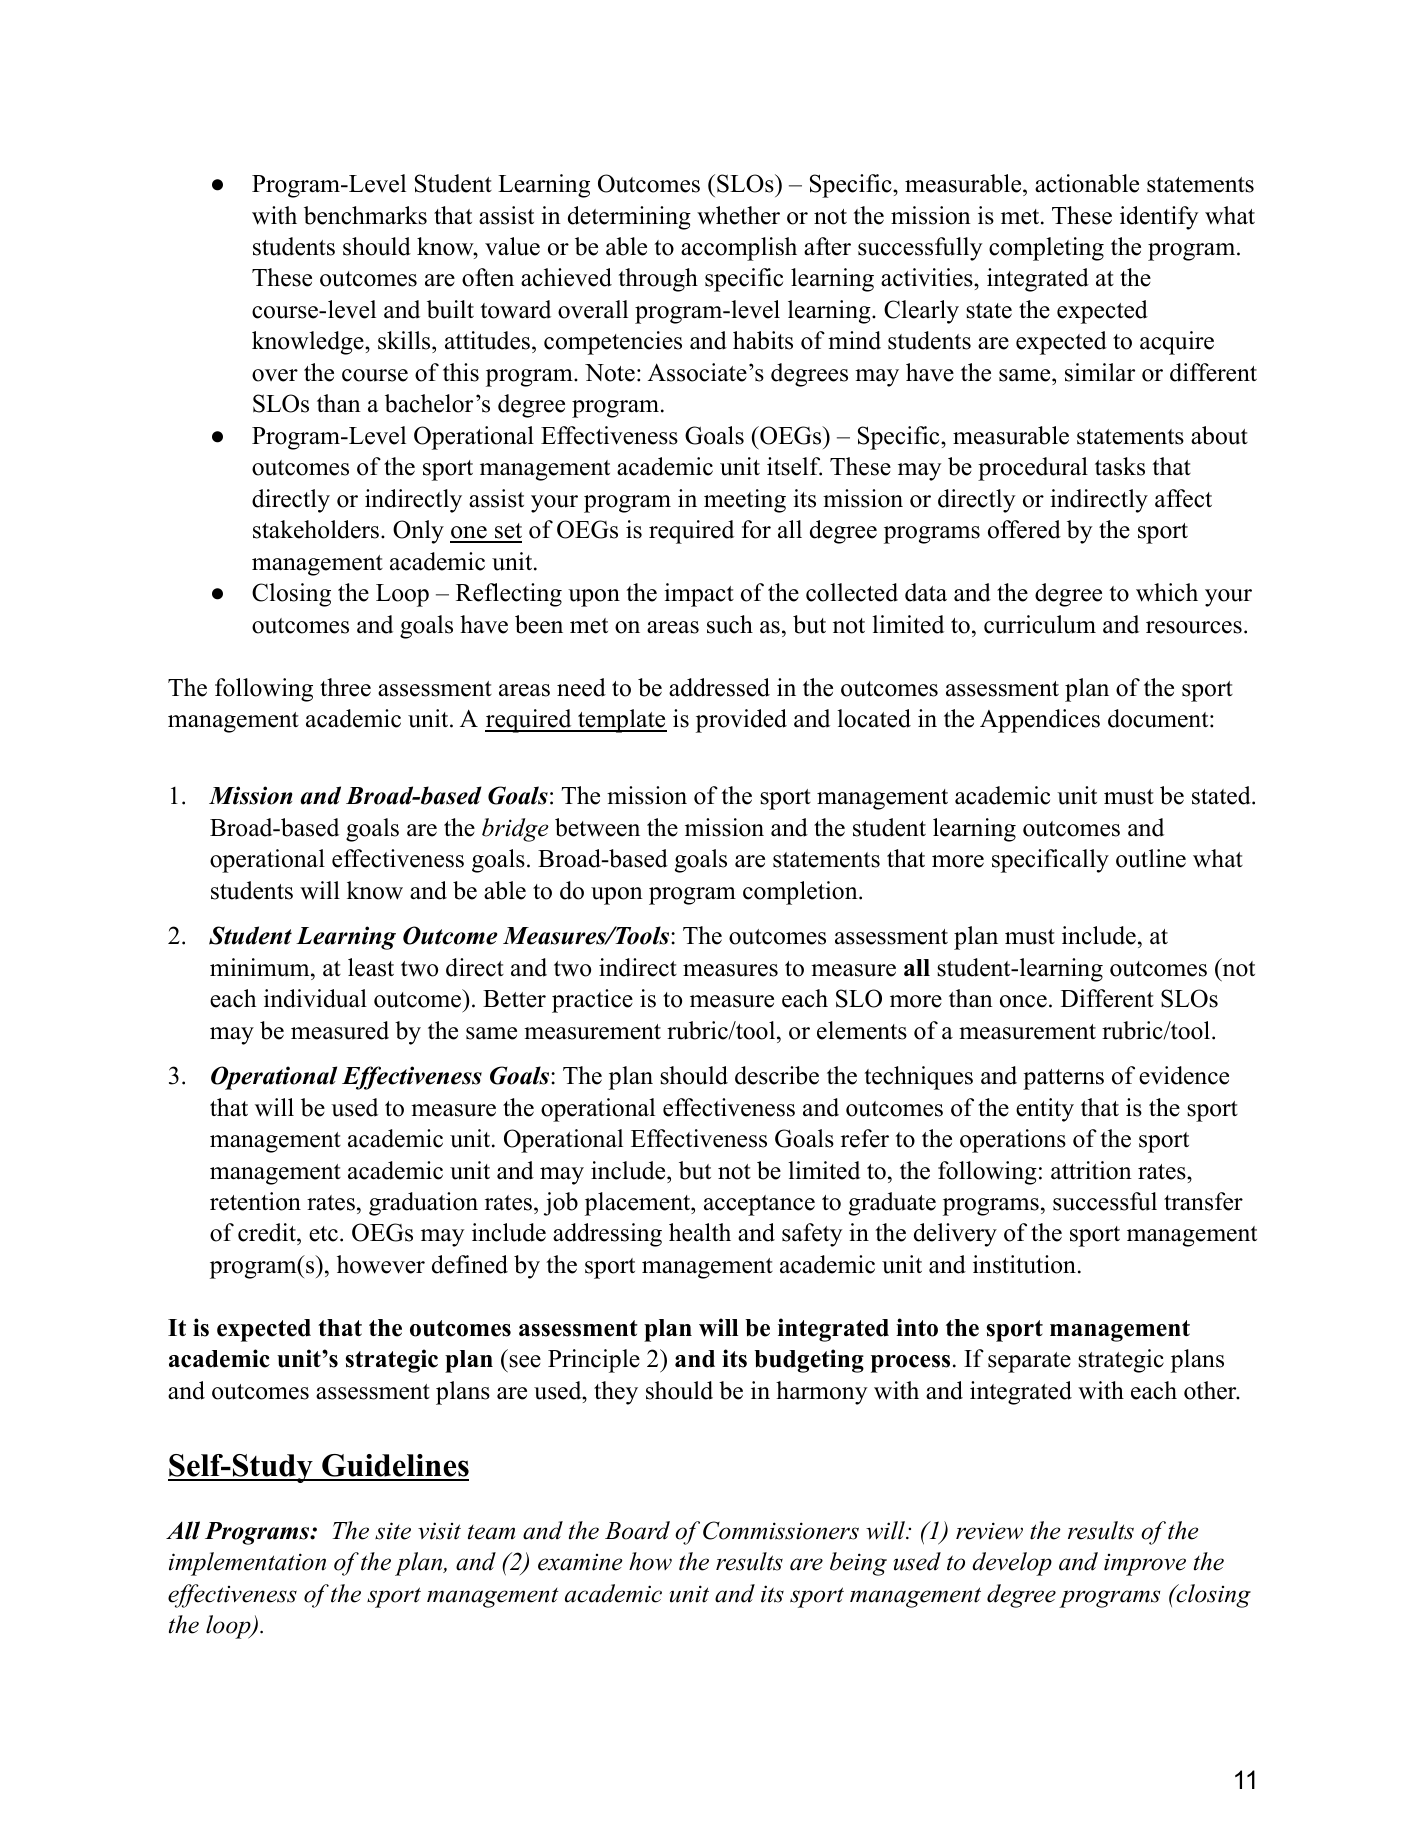 This screenshot has width=1427, height=1847. What do you see at coordinates (759, 1205) in the screenshot?
I see `acceptance` at bounding box center [759, 1205].
